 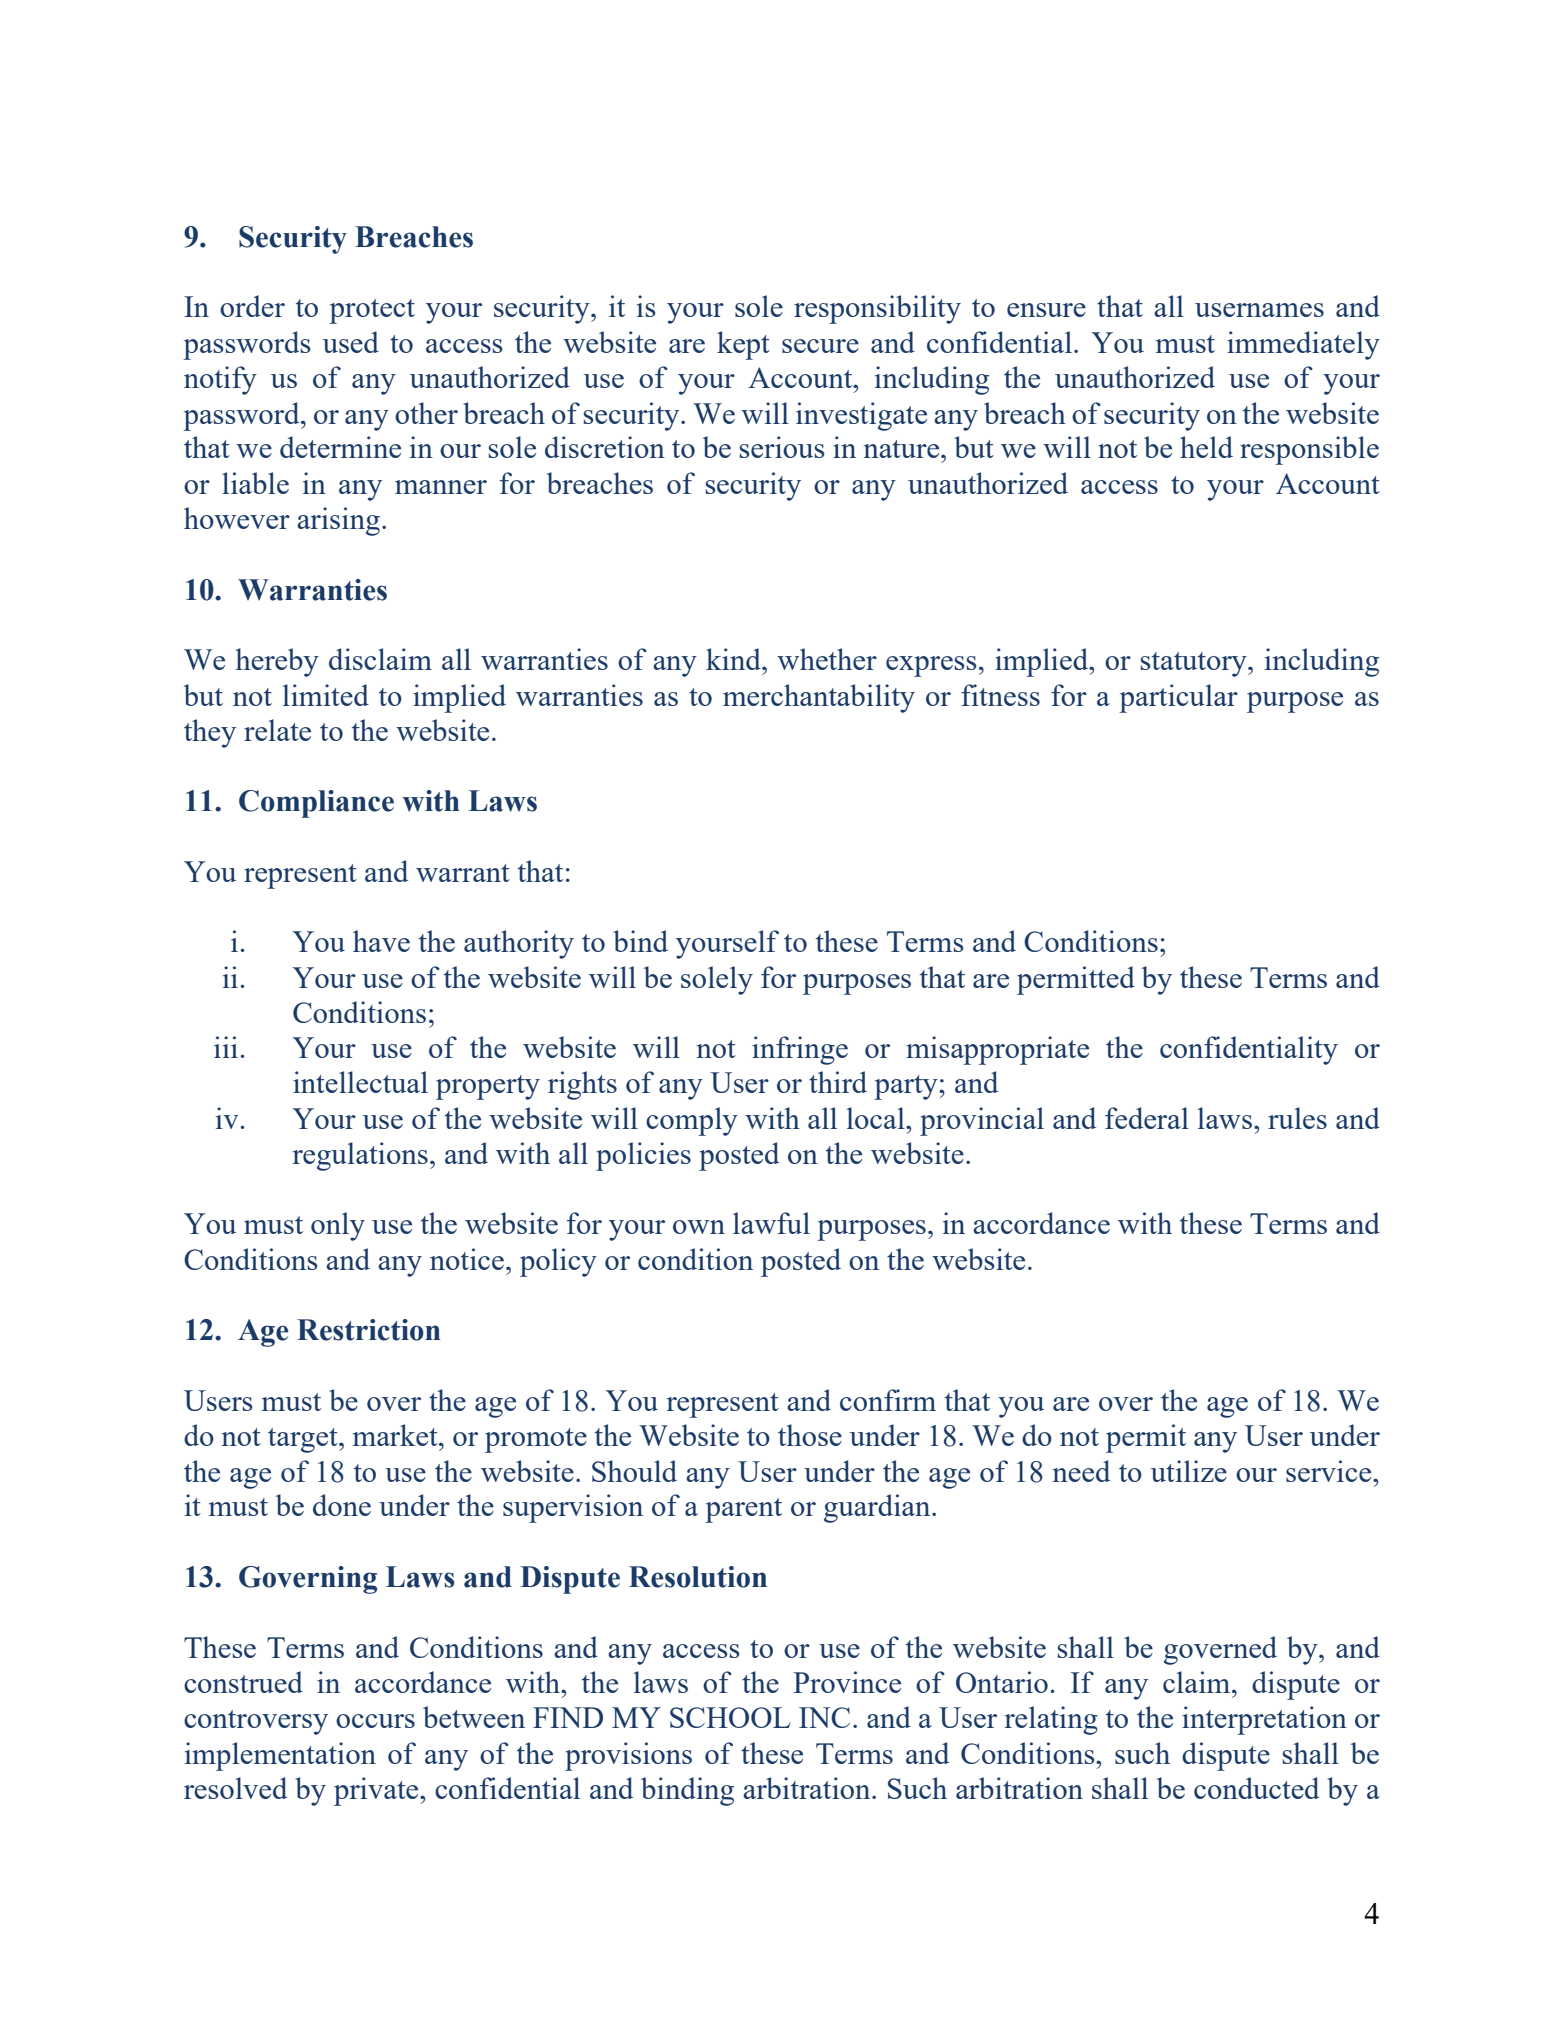 I want to click on lawful, so click(x=771, y=1223).
